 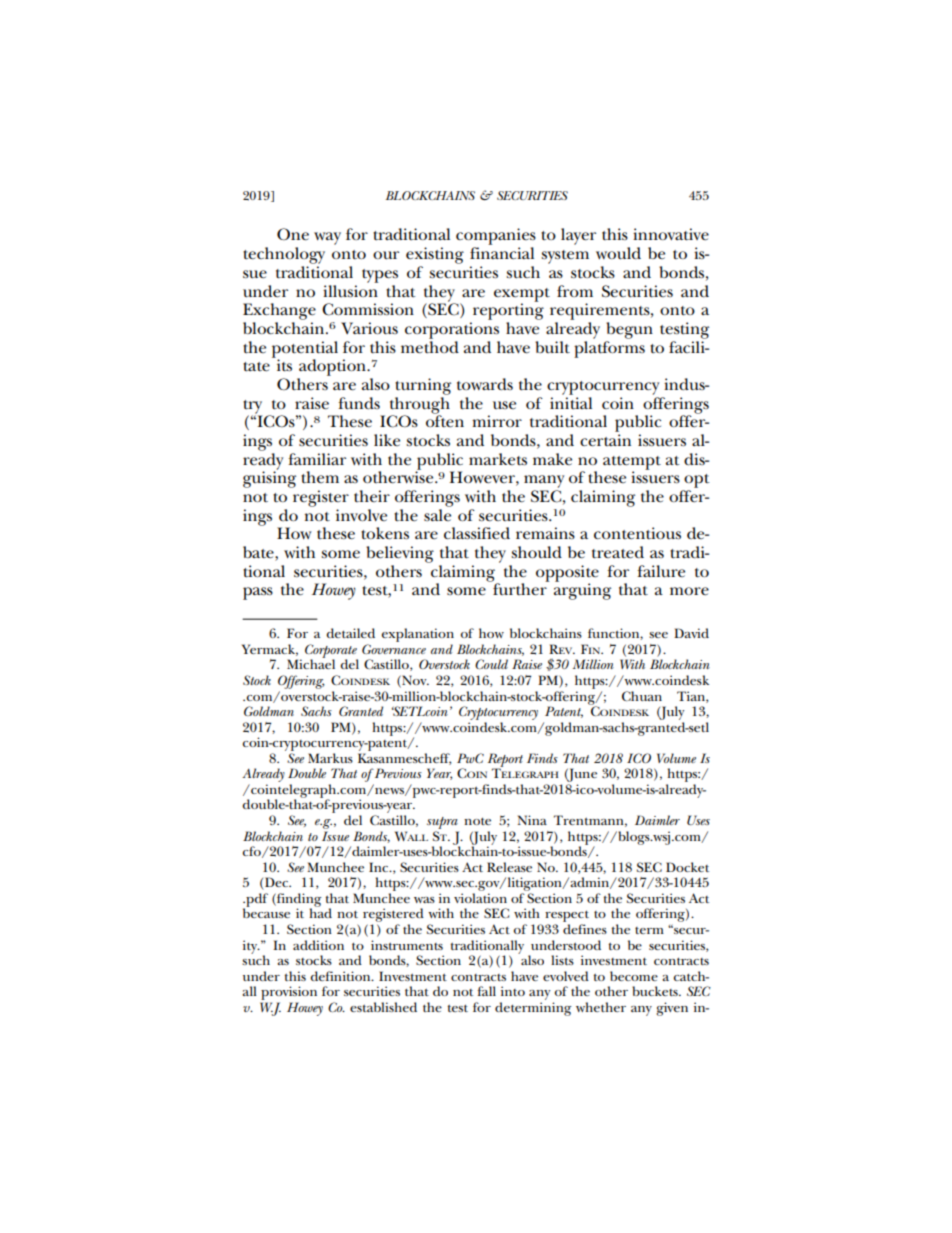 What do you see at coordinates (284, 255) in the screenshot?
I see `technology` at bounding box center [284, 255].
